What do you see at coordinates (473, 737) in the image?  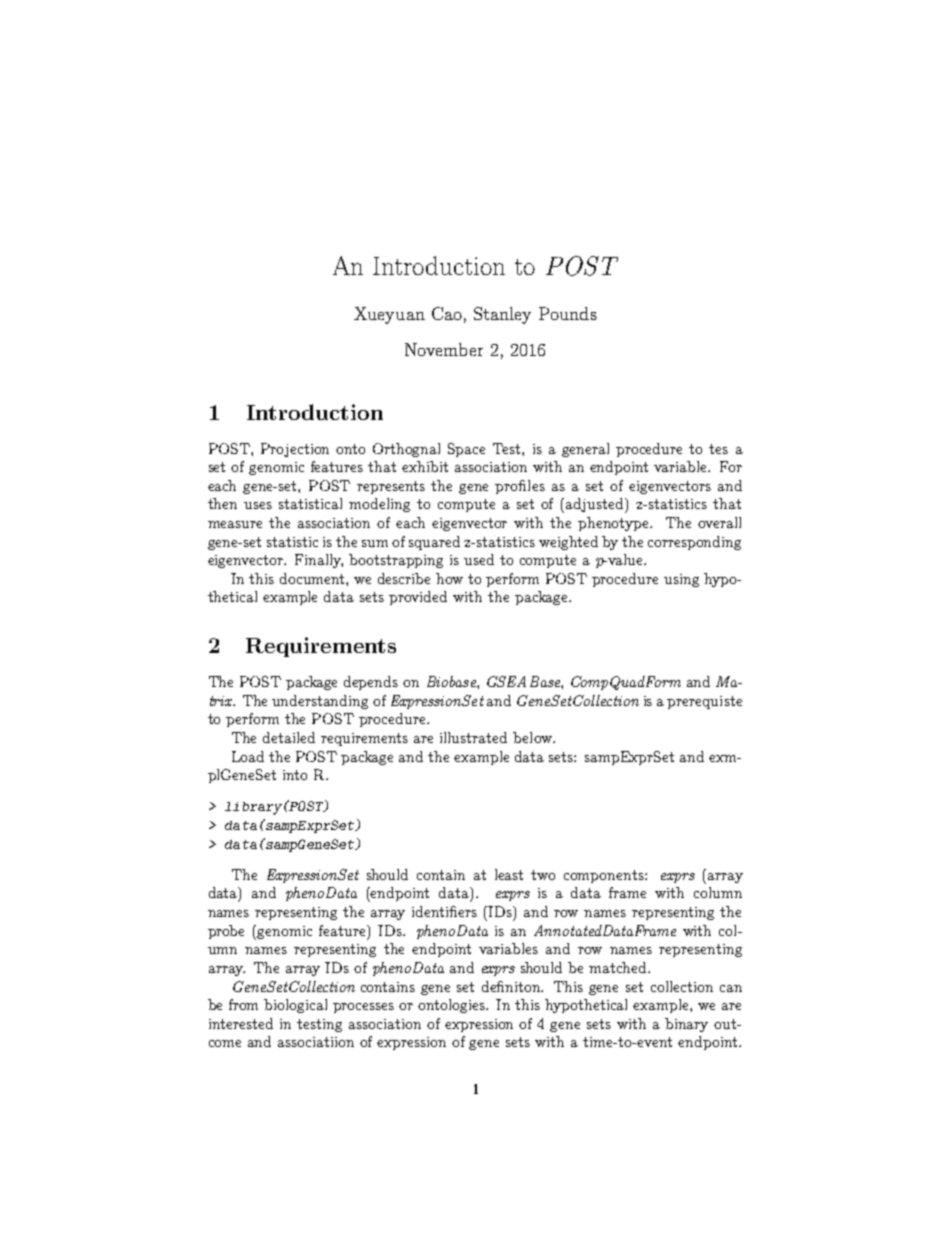 I see `illustrated` at bounding box center [473, 737].
